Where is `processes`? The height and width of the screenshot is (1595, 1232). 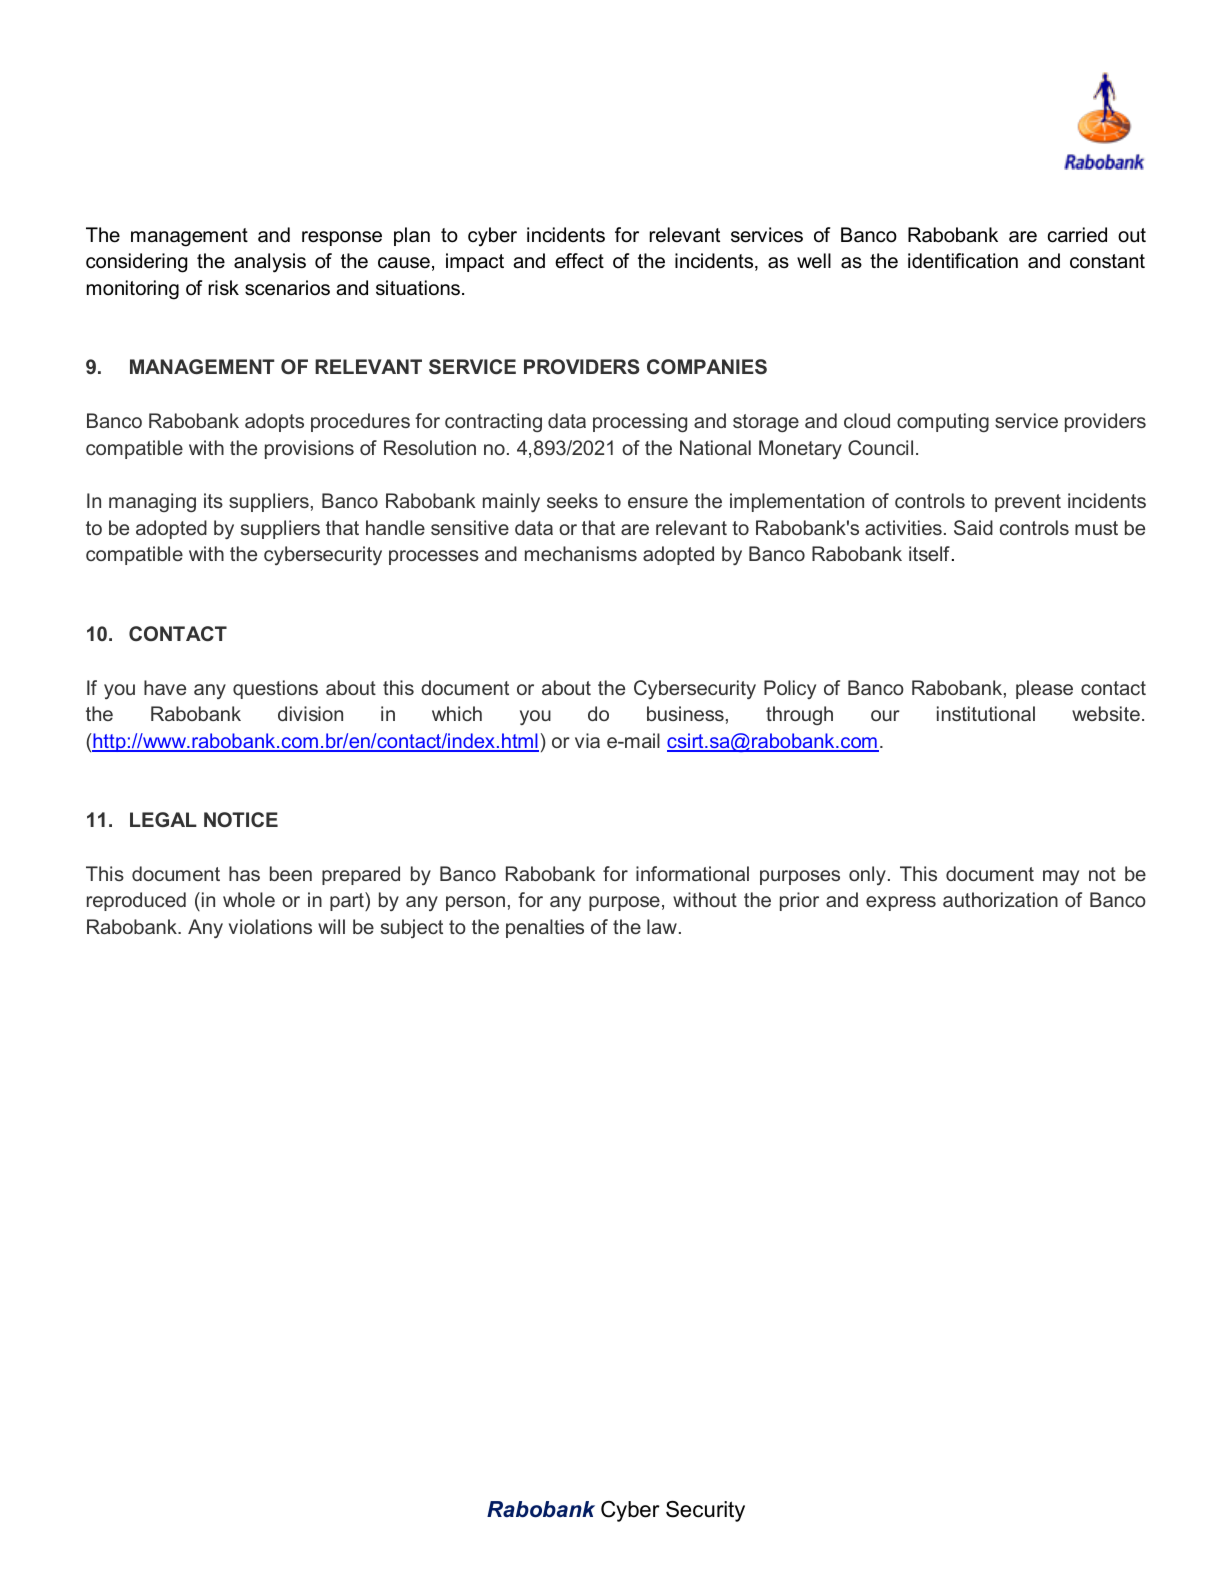 processes is located at coordinates (434, 557).
